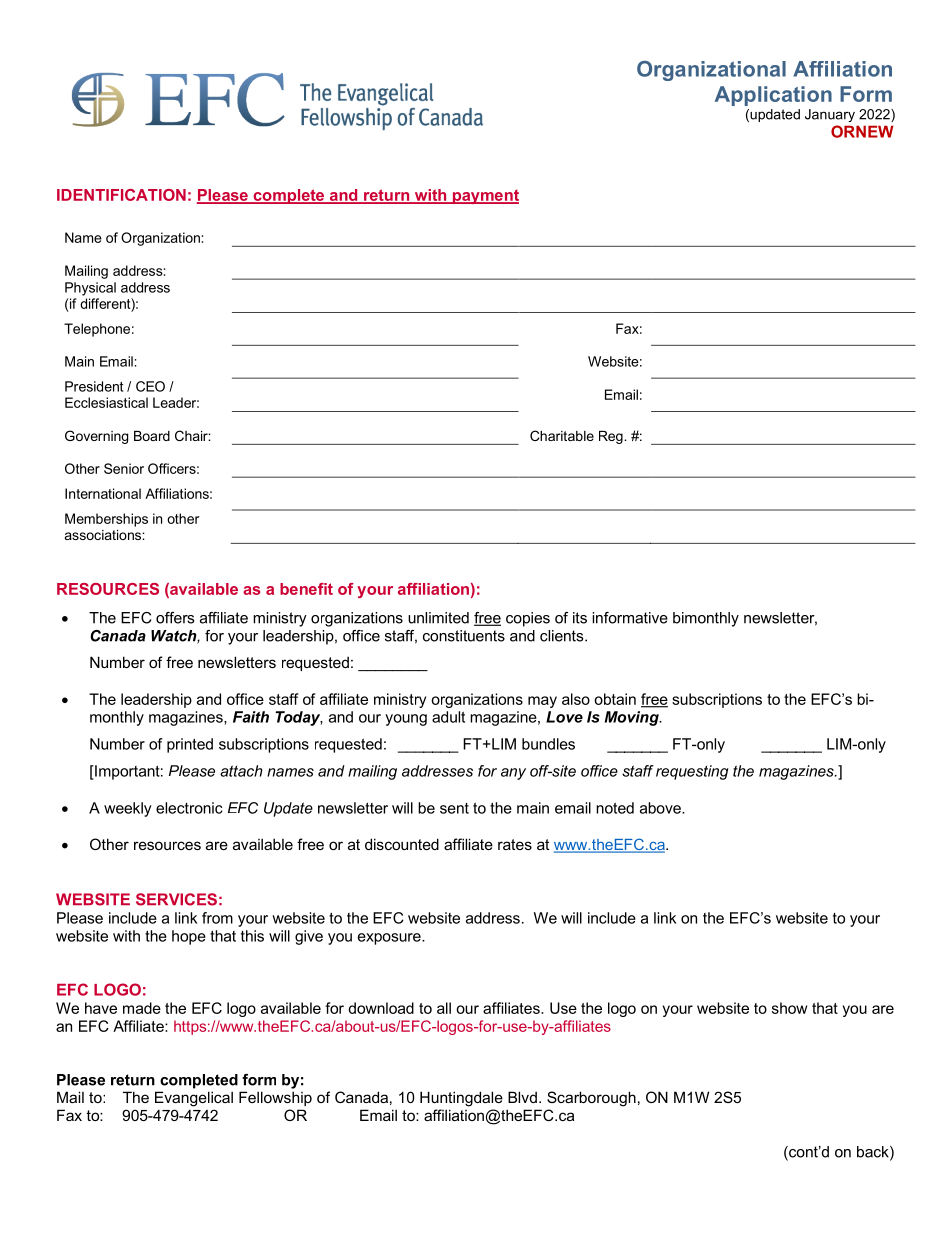 The image size is (952, 1233). I want to click on Application, so click(773, 96).
